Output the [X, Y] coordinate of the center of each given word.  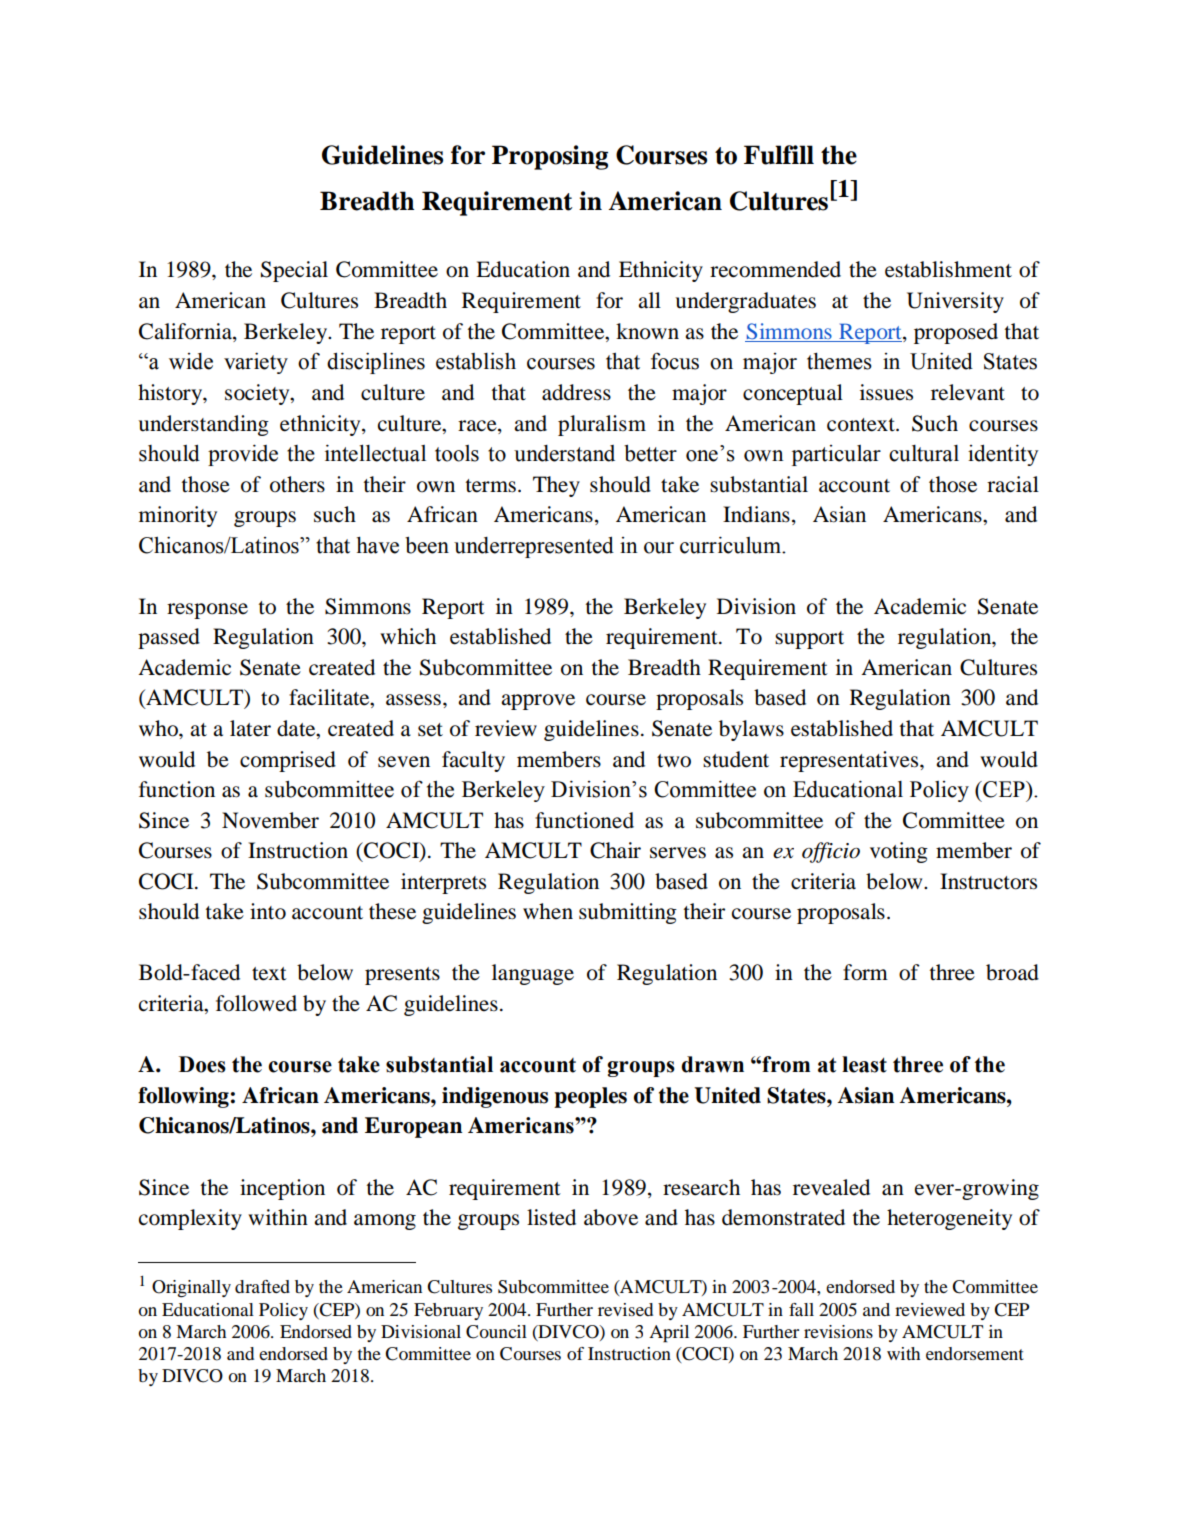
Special [294, 271]
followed [256, 1003]
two [674, 761]
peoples [590, 1097]
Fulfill [779, 155]
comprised [288, 761]
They [556, 486]
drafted [262, 1286]
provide [243, 455]
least [864, 1064]
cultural [924, 453]
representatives [850, 761]
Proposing [550, 157]
